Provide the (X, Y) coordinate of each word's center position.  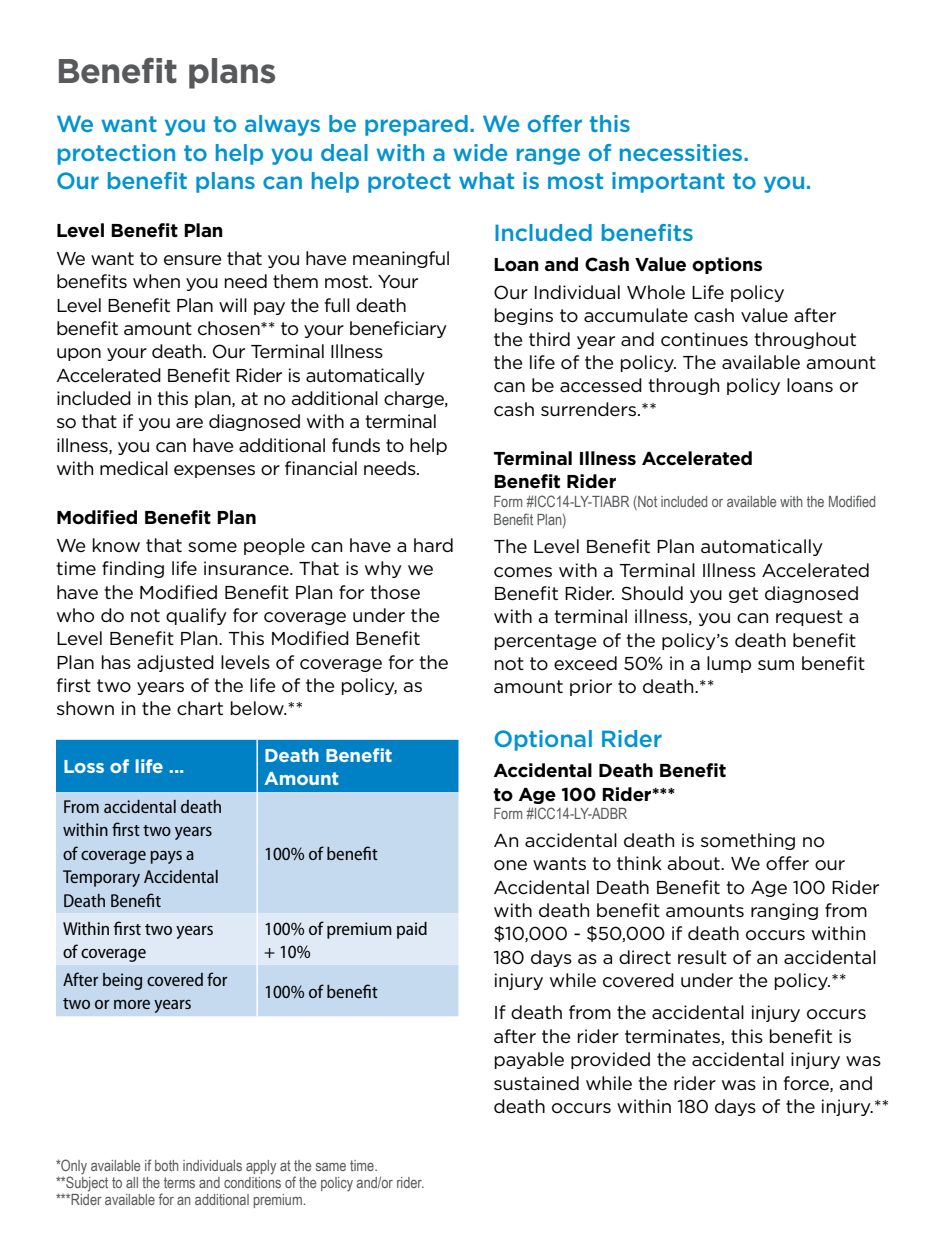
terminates (673, 1037)
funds (356, 445)
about (694, 863)
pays (166, 857)
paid (412, 930)
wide (480, 152)
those (395, 592)
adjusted (175, 663)
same (331, 1167)
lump (729, 664)
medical (134, 468)
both (167, 1165)
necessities (682, 152)
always (282, 125)
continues (704, 339)
